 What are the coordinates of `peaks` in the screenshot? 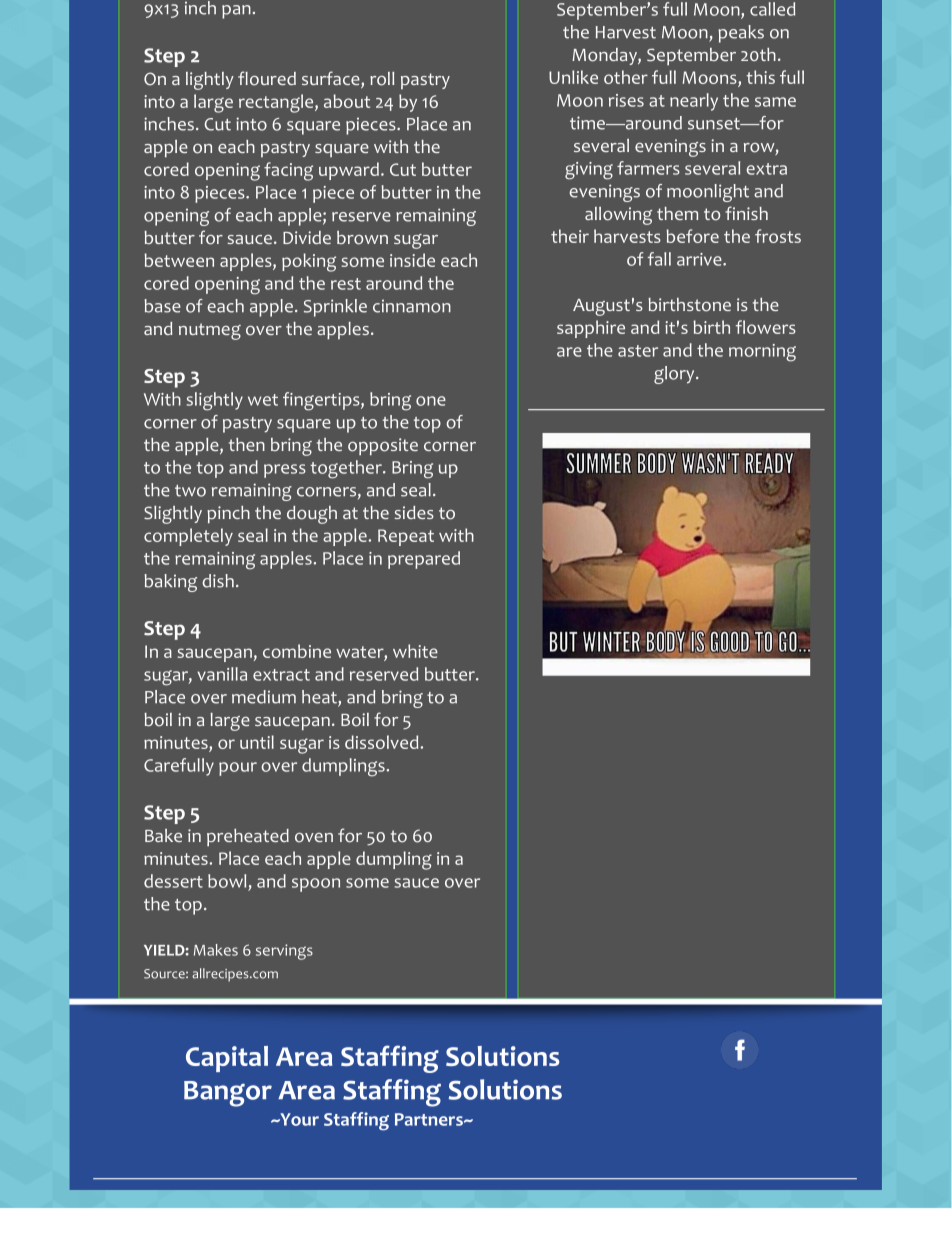 It's located at (741, 34).
